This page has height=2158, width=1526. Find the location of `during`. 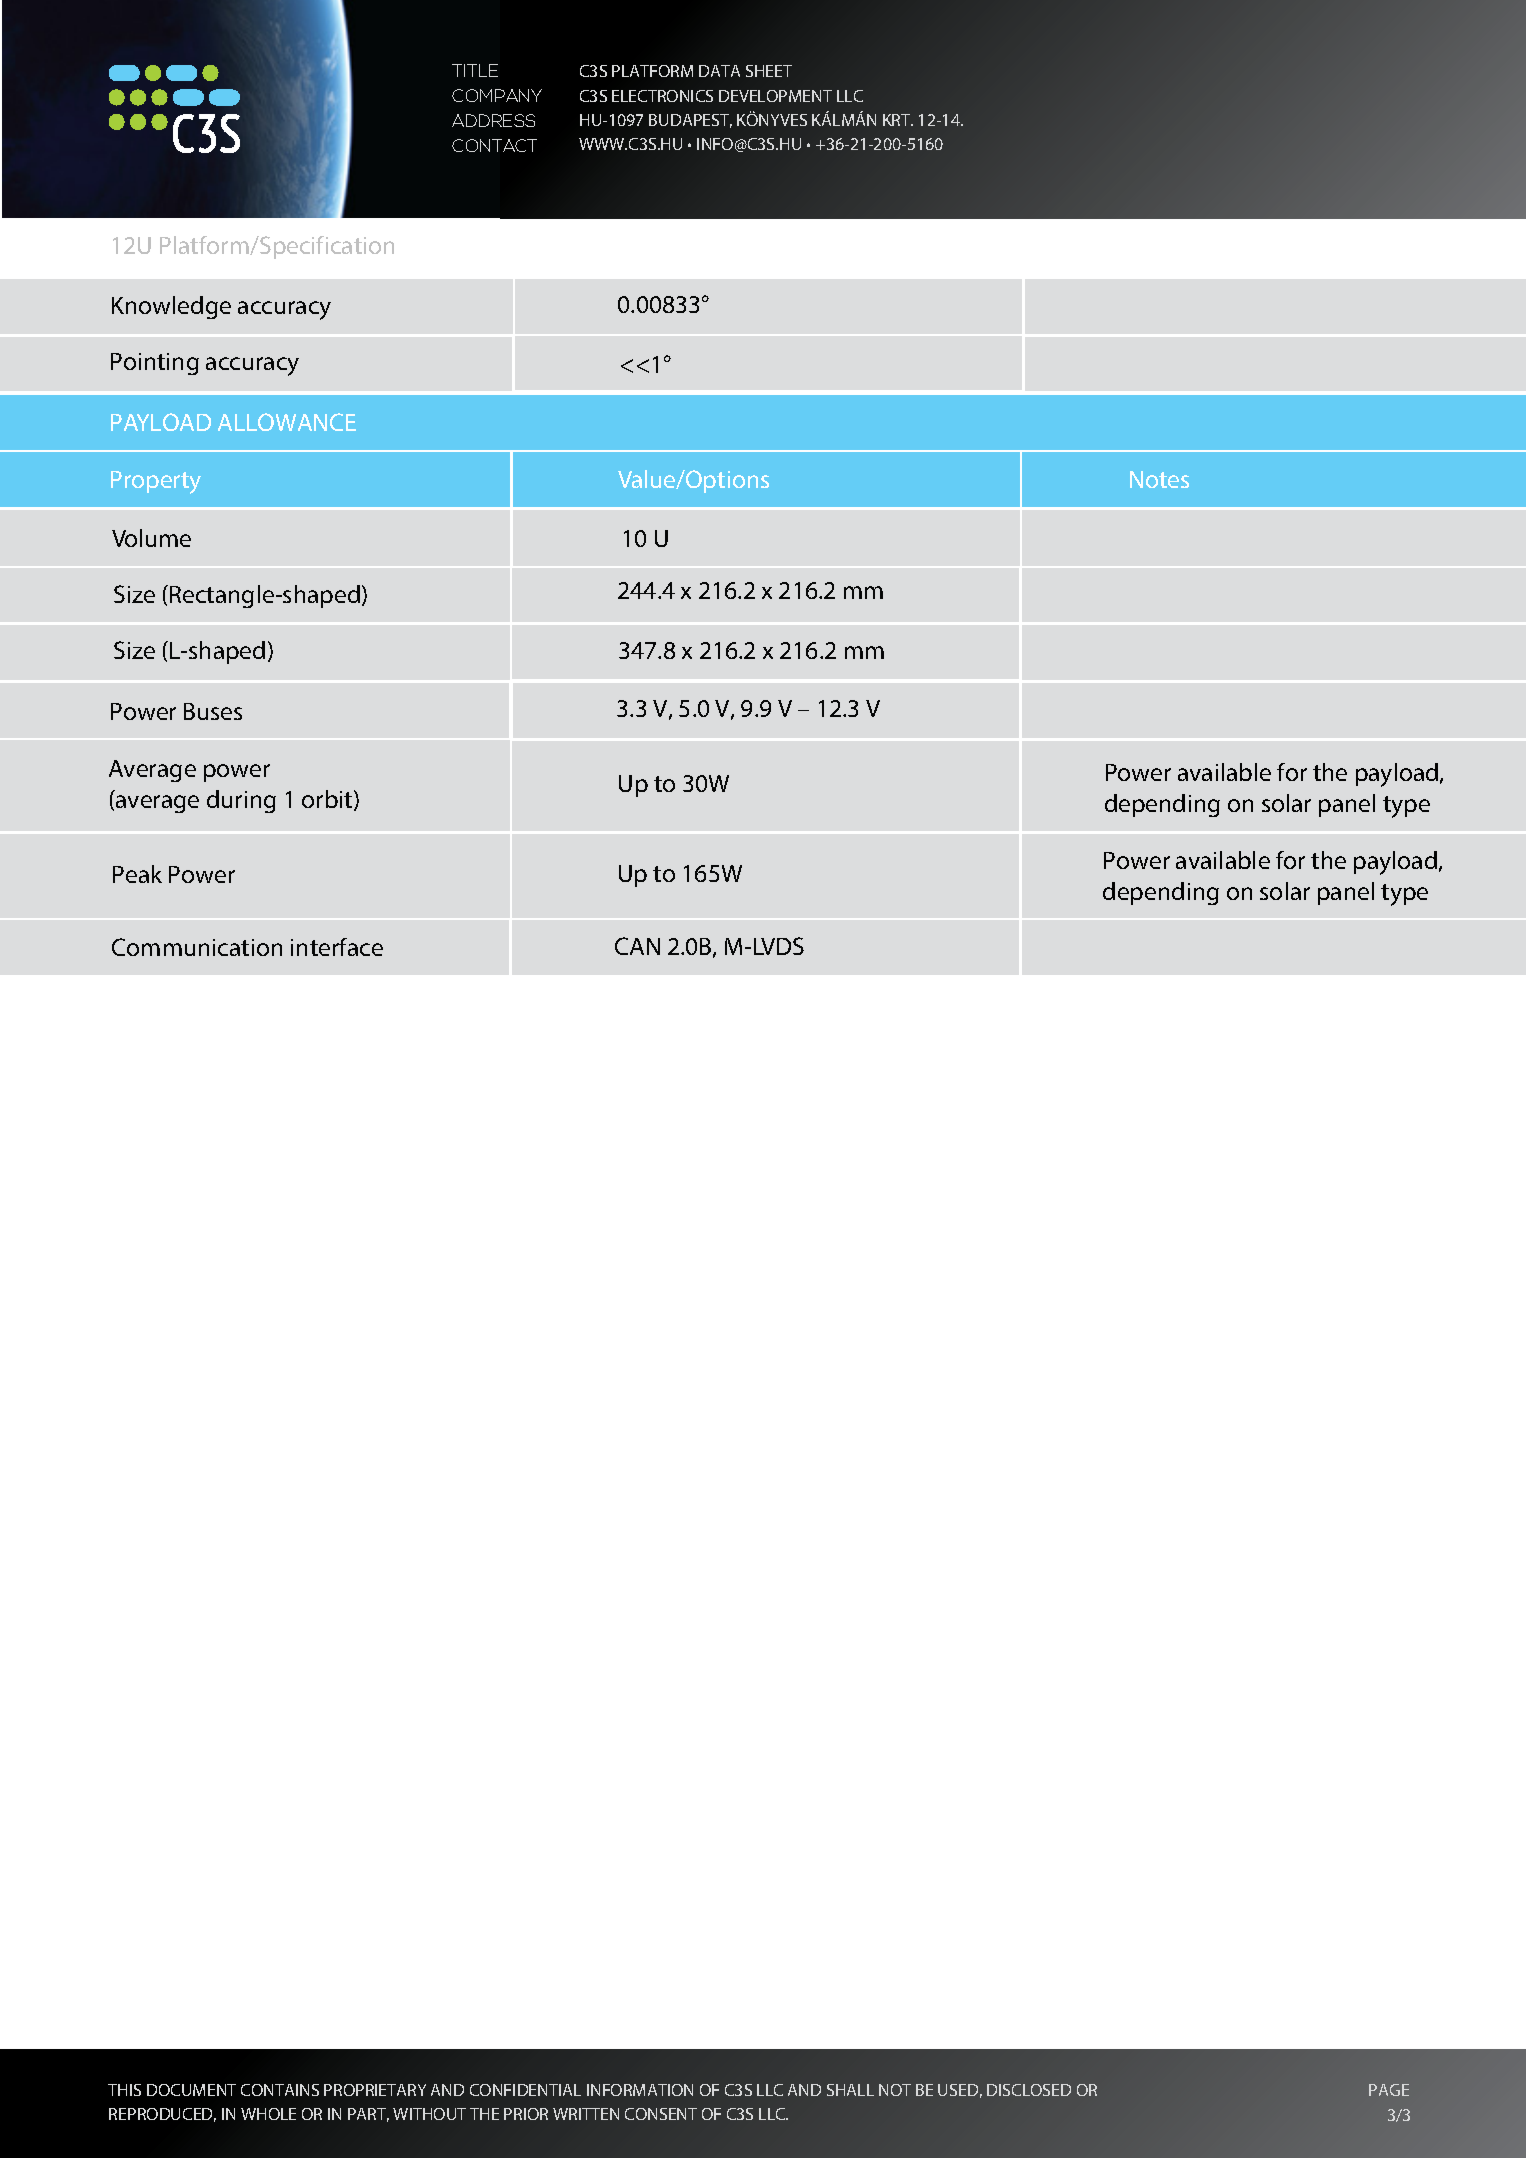

during is located at coordinates (241, 801).
